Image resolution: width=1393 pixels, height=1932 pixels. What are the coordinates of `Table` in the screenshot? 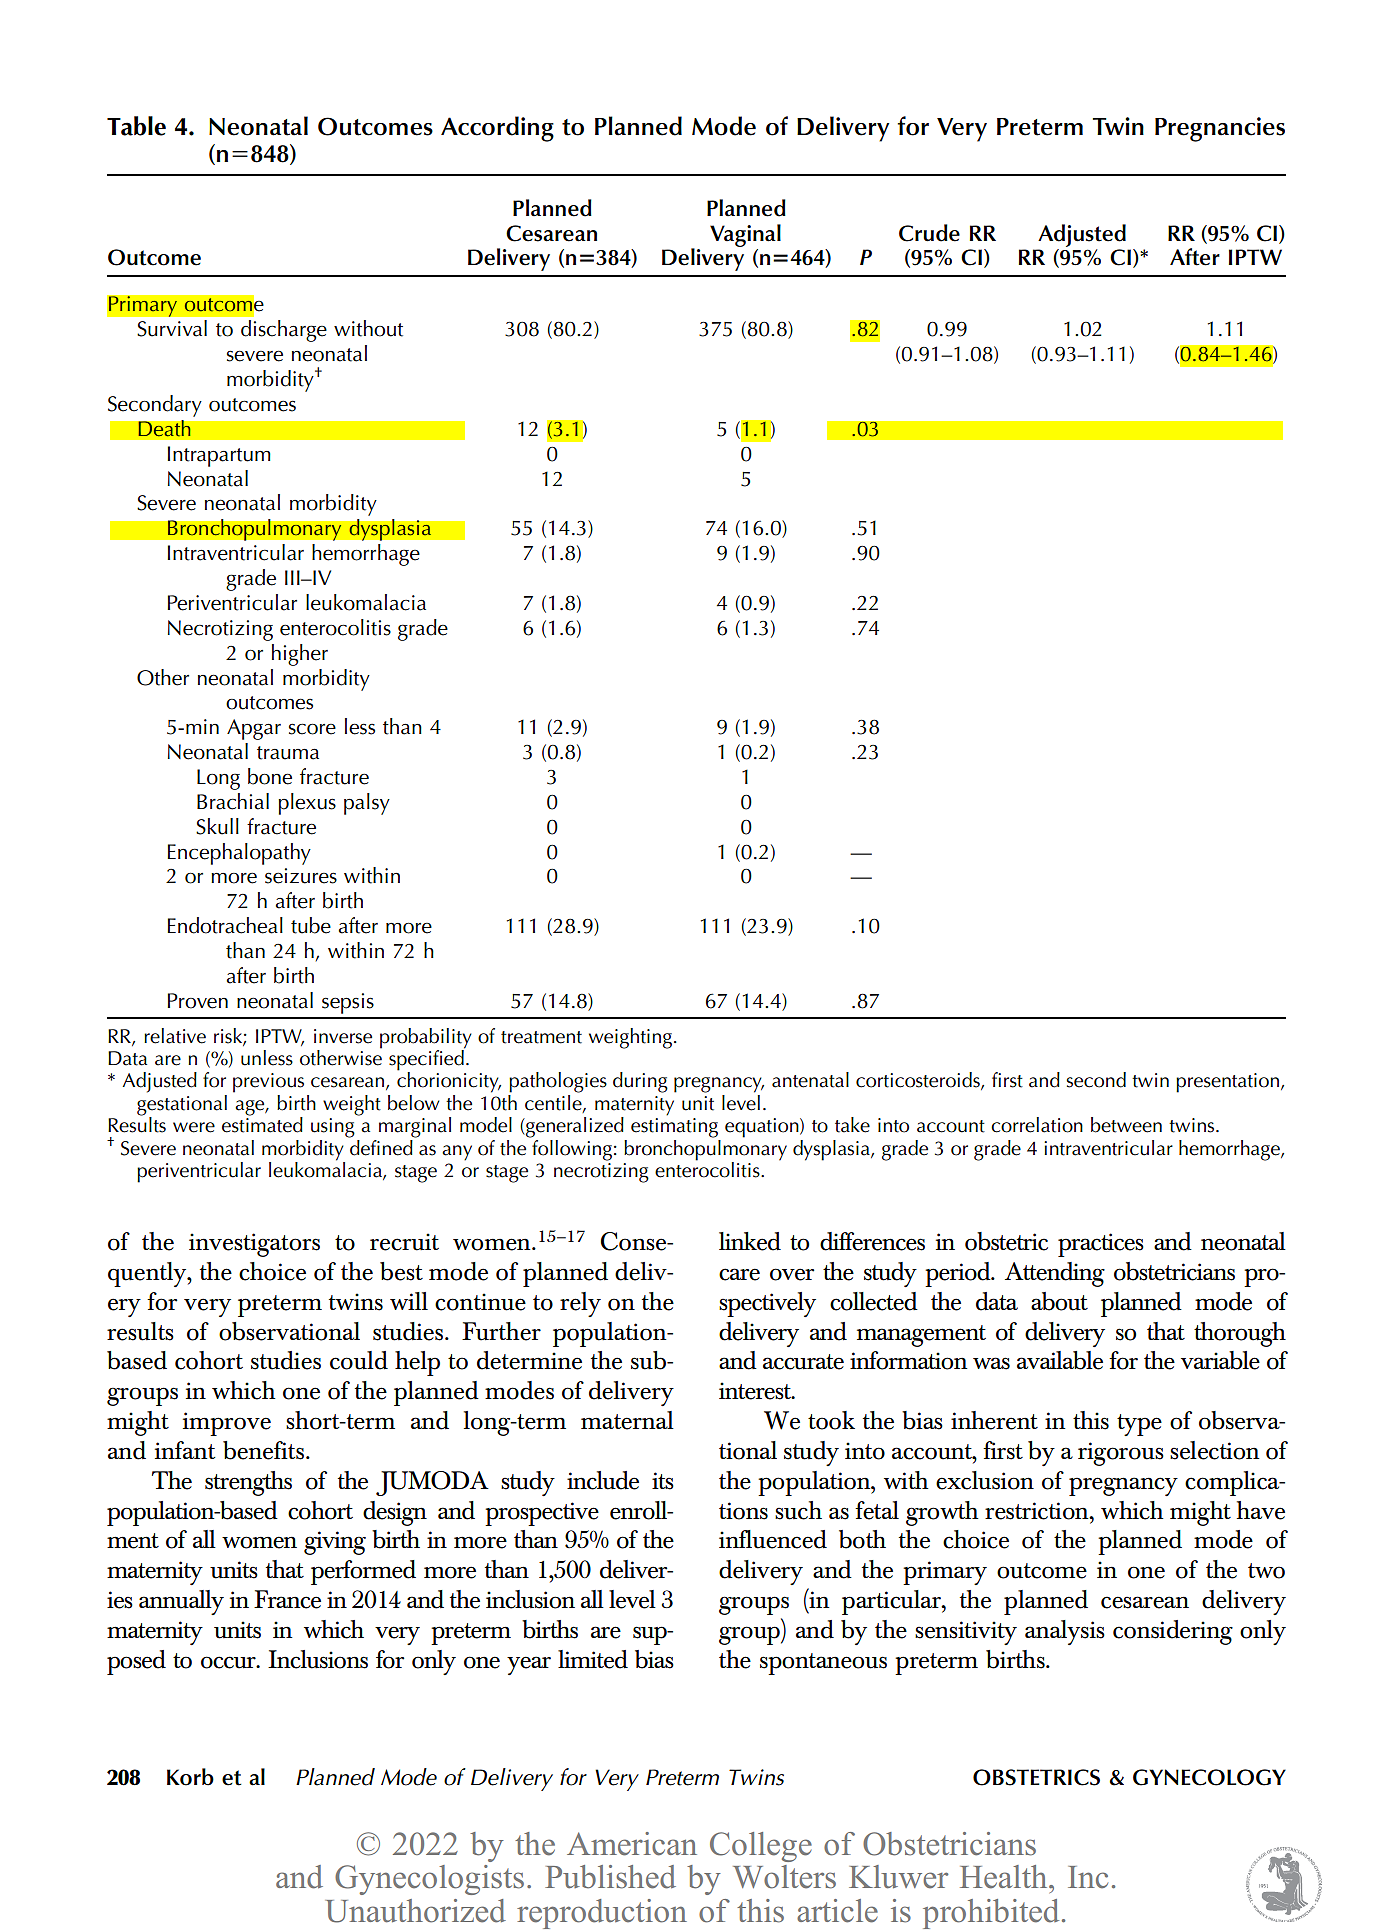 It's located at (136, 126).
